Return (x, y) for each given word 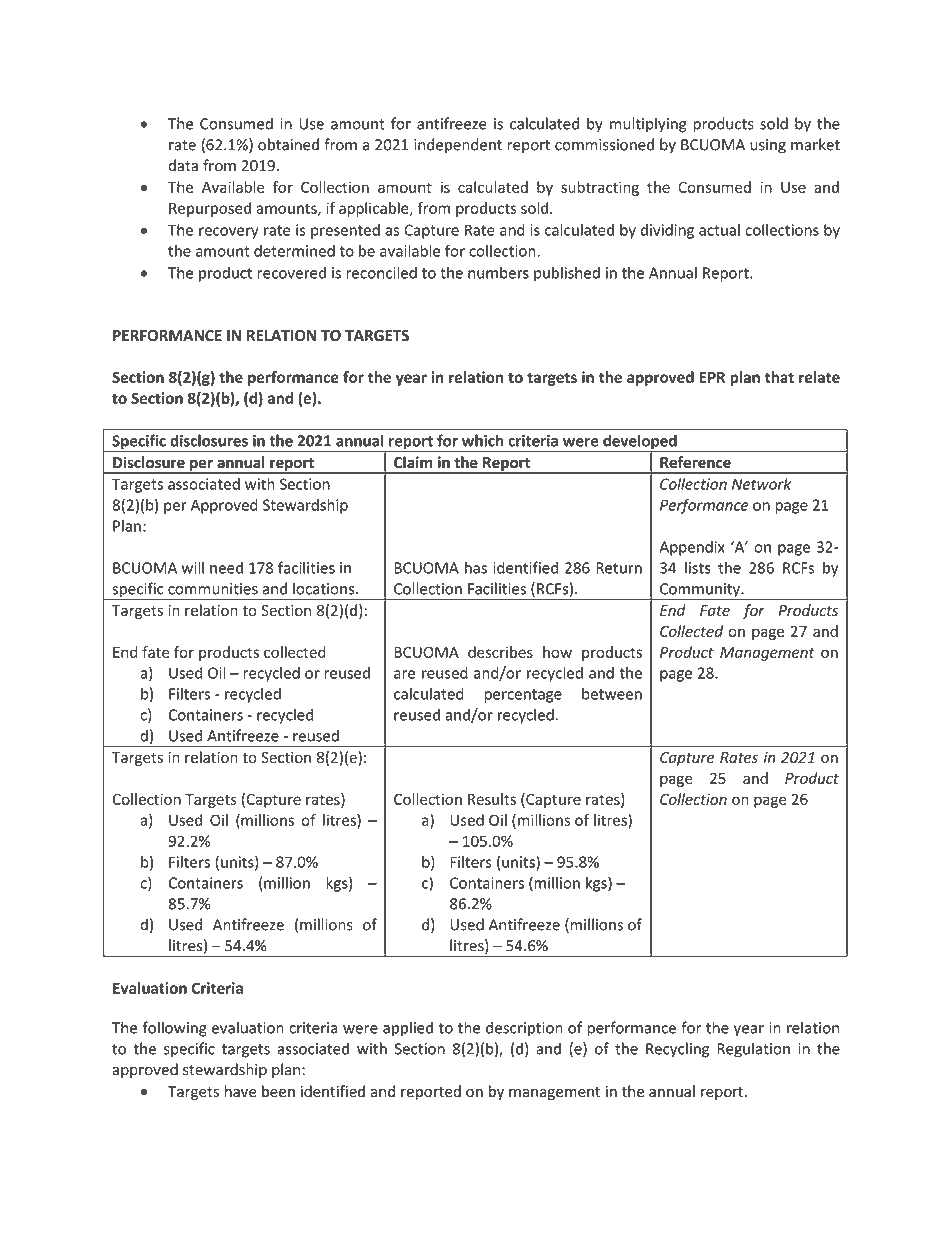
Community (700, 591)
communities (213, 589)
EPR (712, 377)
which (482, 440)
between (612, 694)
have (240, 1091)
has (476, 567)
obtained (288, 144)
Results (492, 799)
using (768, 146)
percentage (523, 696)
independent (458, 146)
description (524, 1029)
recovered (292, 272)
